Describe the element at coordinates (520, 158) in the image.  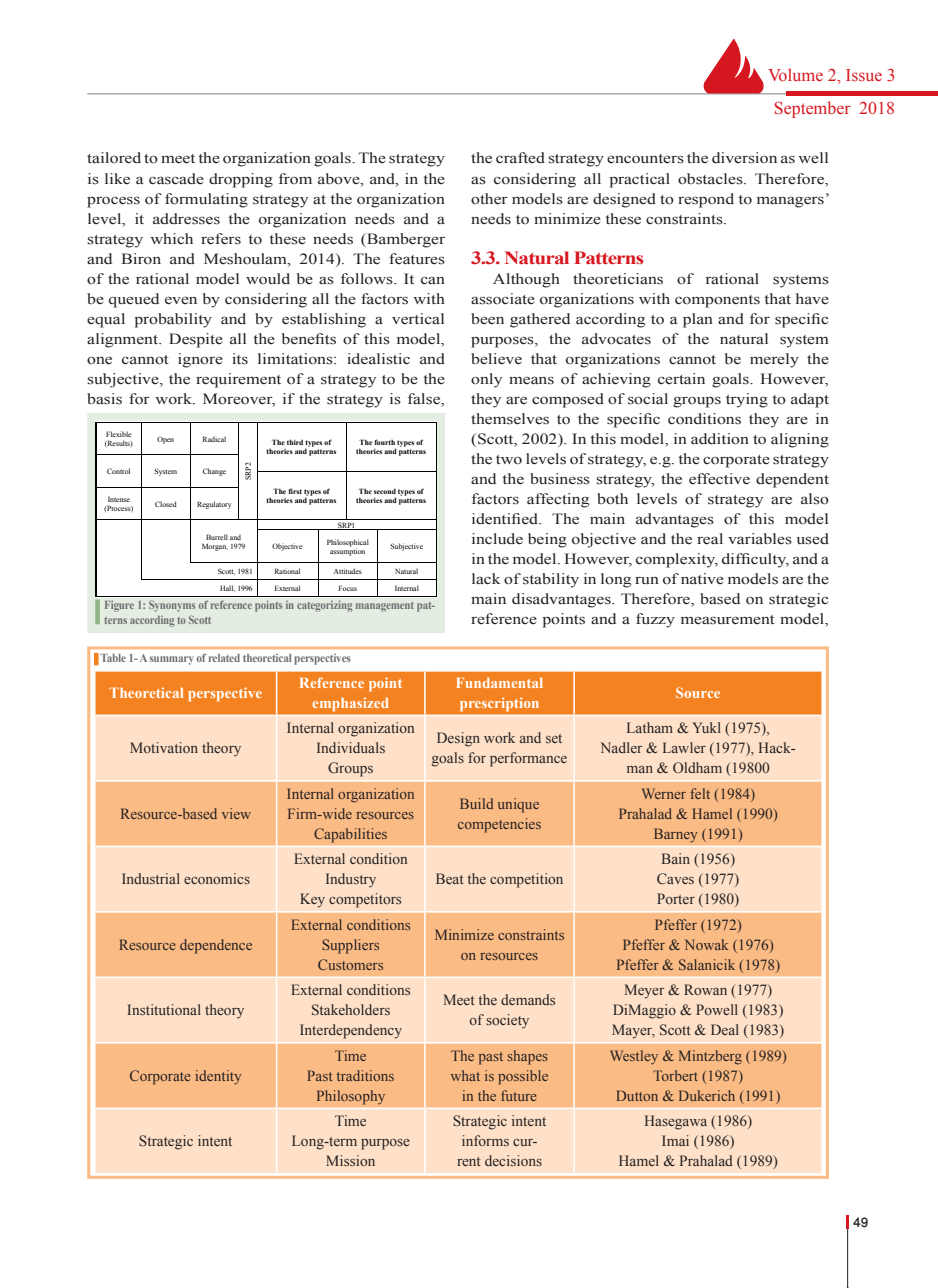
I see `crafted` at that location.
